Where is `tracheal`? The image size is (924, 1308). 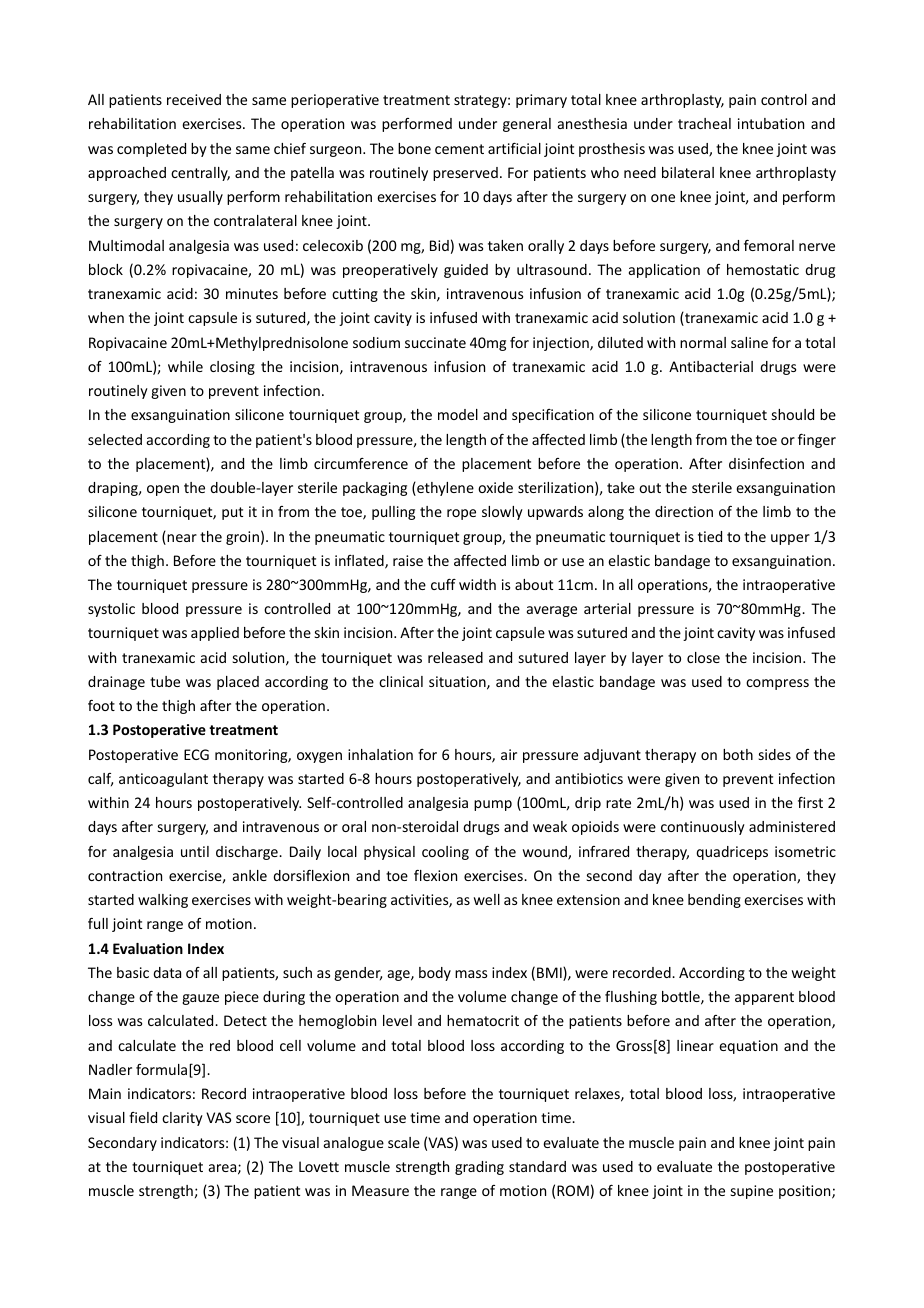 tracheal is located at coordinates (704, 123).
